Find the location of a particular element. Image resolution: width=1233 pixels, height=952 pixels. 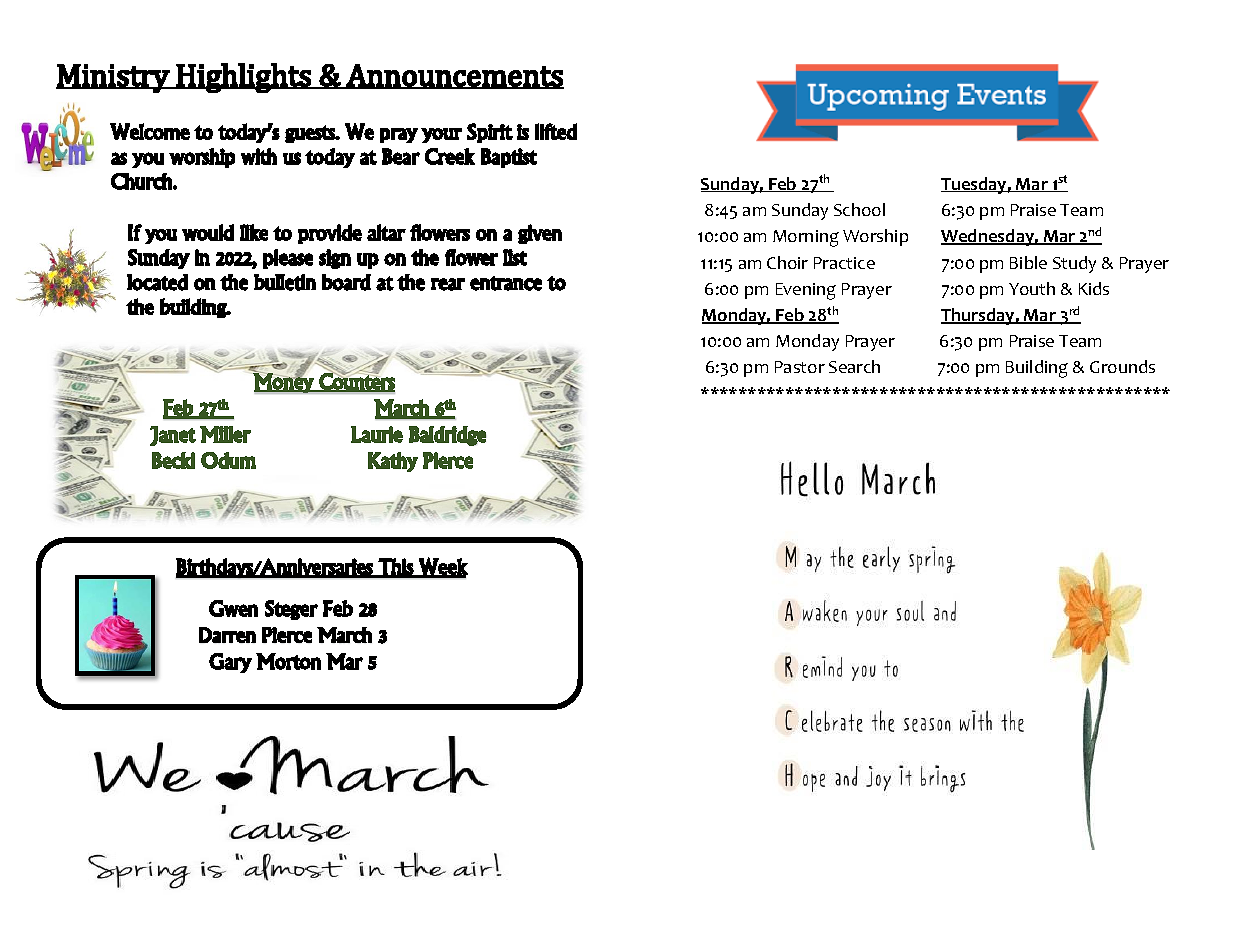

lifted is located at coordinates (556, 131).
